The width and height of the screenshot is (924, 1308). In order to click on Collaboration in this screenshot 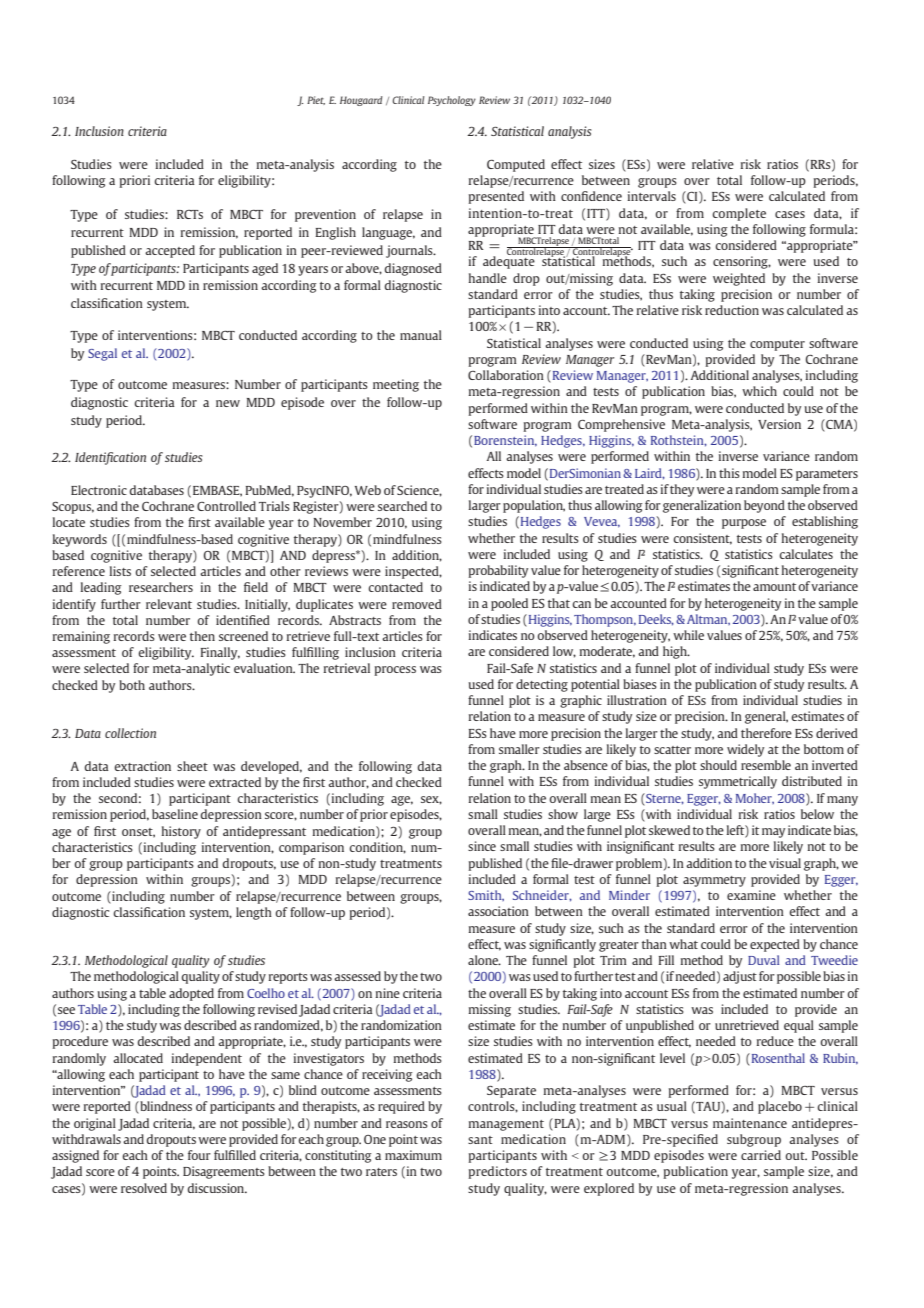, I will do `click(506, 375)`.
